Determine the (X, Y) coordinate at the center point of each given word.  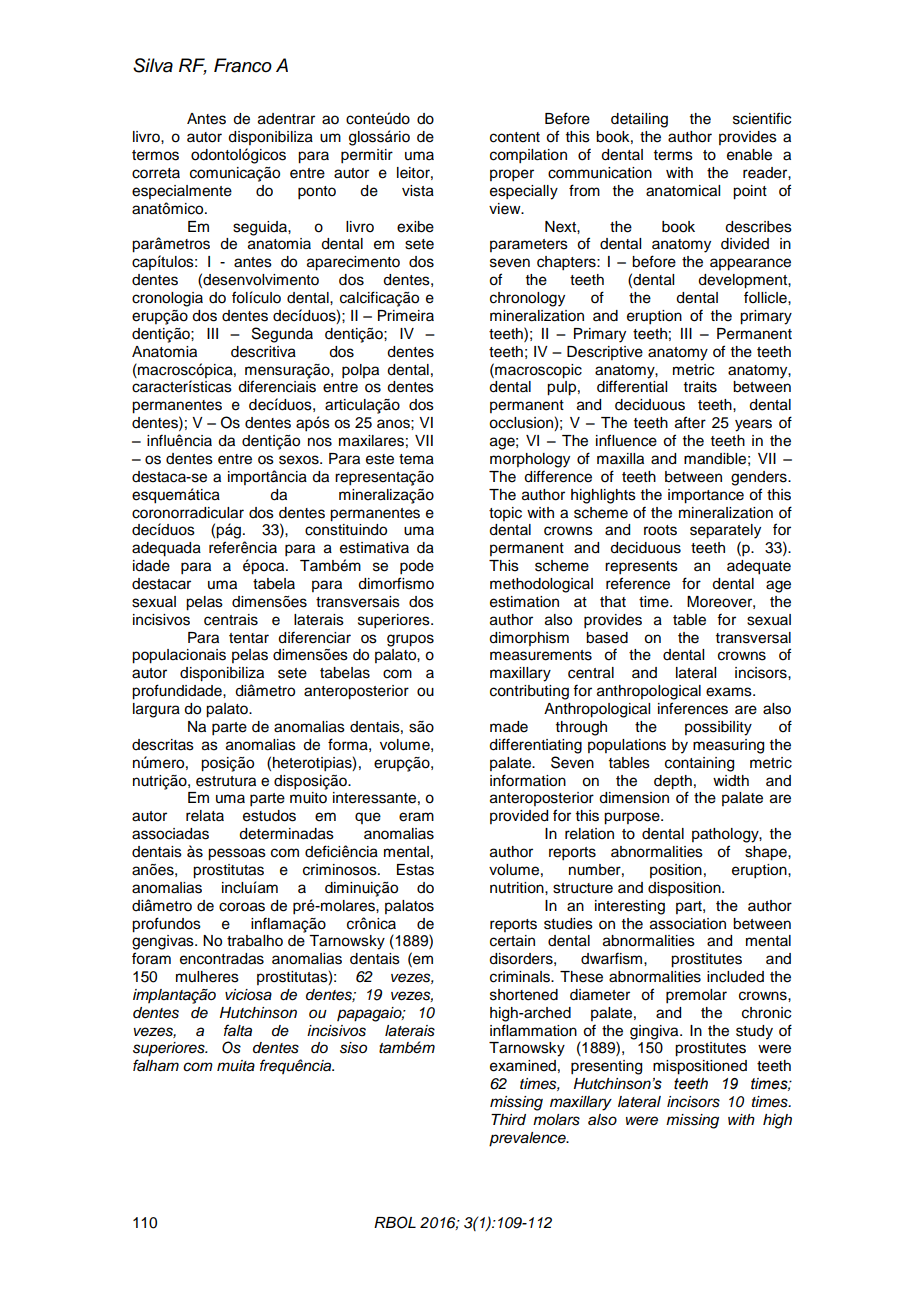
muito (308, 798)
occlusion (522, 424)
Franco (243, 65)
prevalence (528, 1139)
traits (700, 387)
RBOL (395, 1222)
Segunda (282, 335)
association (688, 924)
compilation (528, 156)
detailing (639, 120)
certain (512, 941)
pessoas (237, 854)
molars (556, 1120)
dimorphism (529, 639)
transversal (753, 638)
